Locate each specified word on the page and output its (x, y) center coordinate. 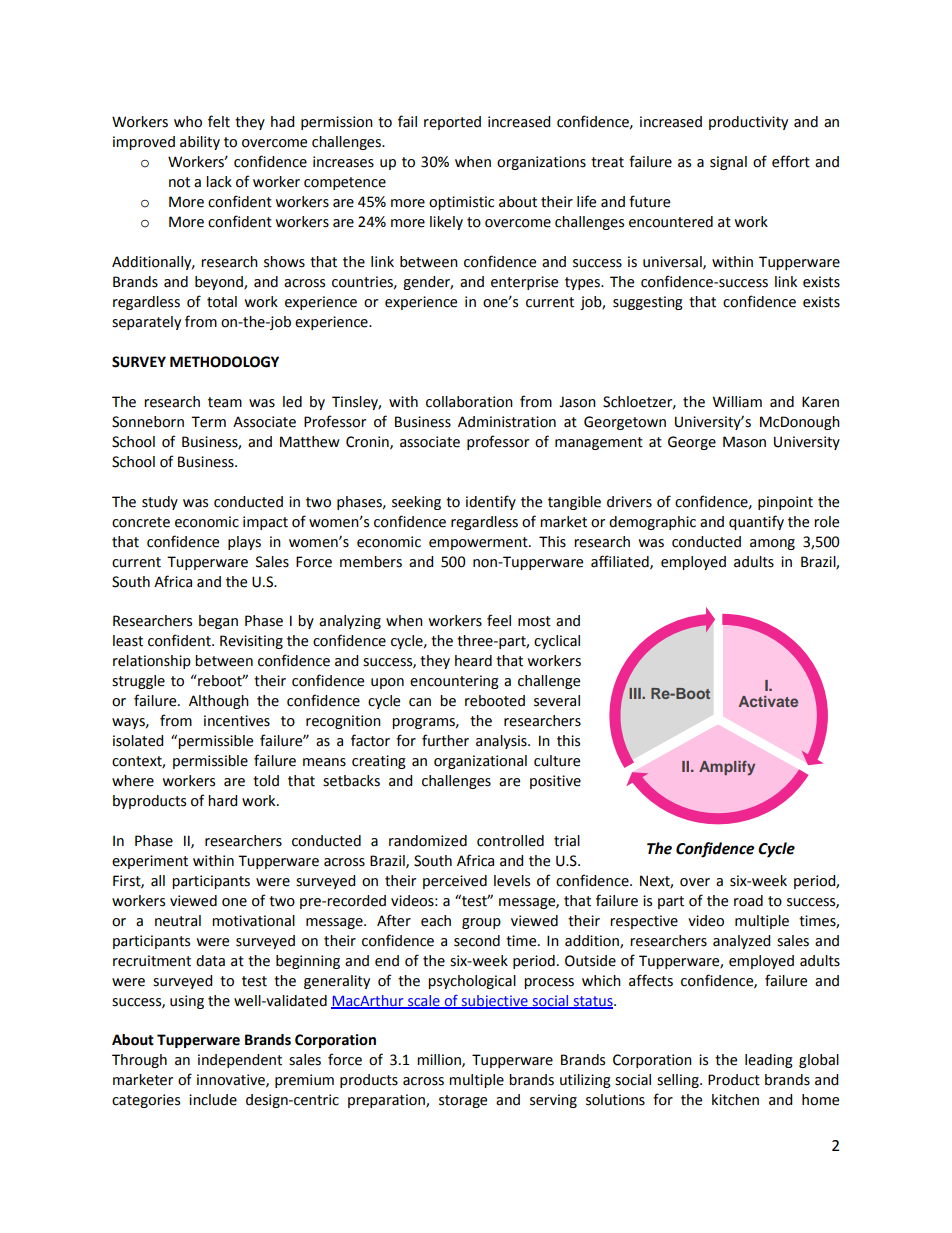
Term (208, 422)
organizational (480, 762)
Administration (507, 422)
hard (222, 801)
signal (728, 163)
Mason (744, 442)
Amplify (727, 768)
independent (240, 1061)
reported (452, 123)
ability (200, 143)
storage (463, 1101)
